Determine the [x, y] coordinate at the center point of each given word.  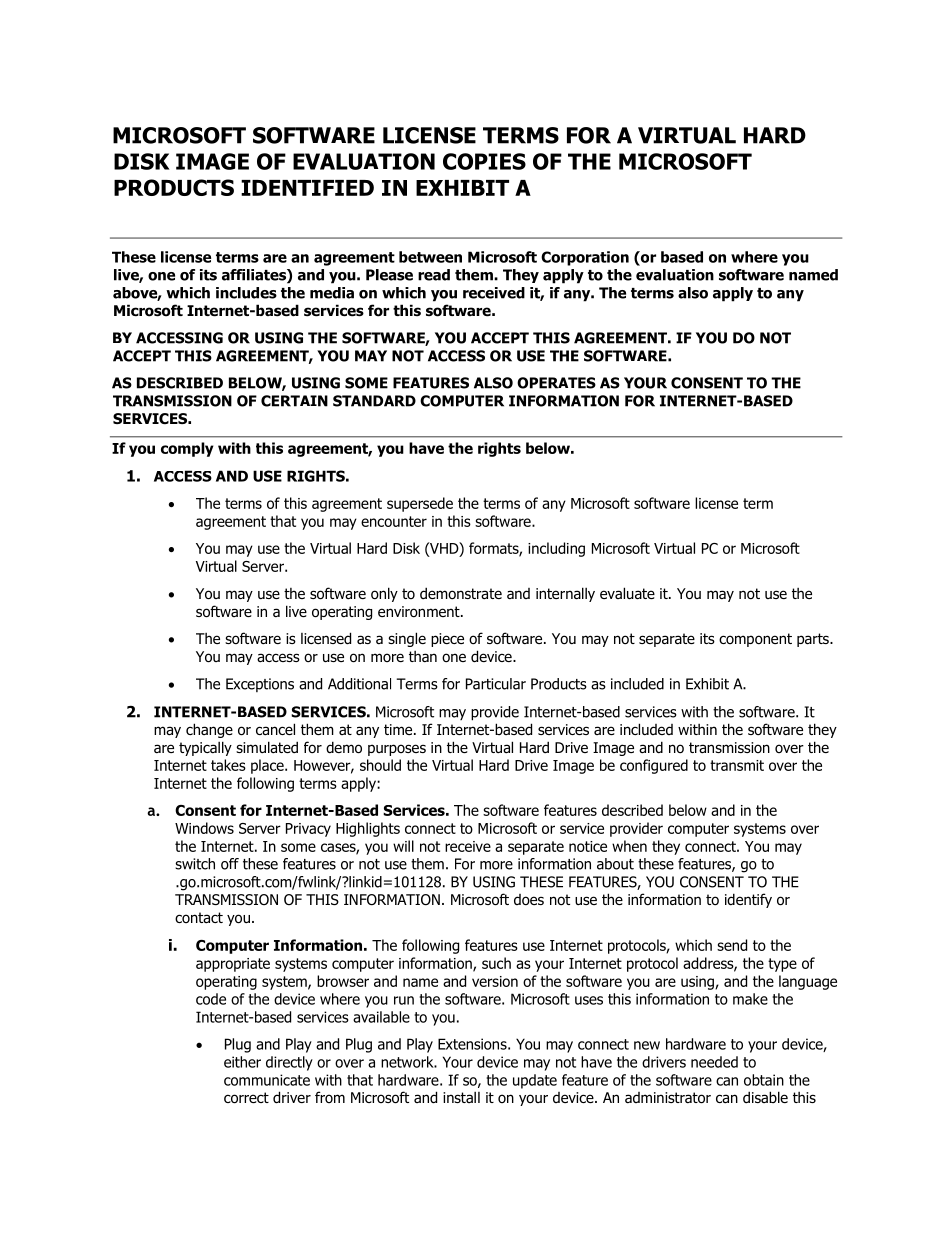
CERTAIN [294, 401]
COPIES [484, 161]
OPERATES [556, 383]
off [230, 864]
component [755, 640]
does [529, 899]
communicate [267, 1080]
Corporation [585, 258]
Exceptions [260, 685]
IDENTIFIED [307, 188]
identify [748, 900]
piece [447, 640]
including [556, 549]
